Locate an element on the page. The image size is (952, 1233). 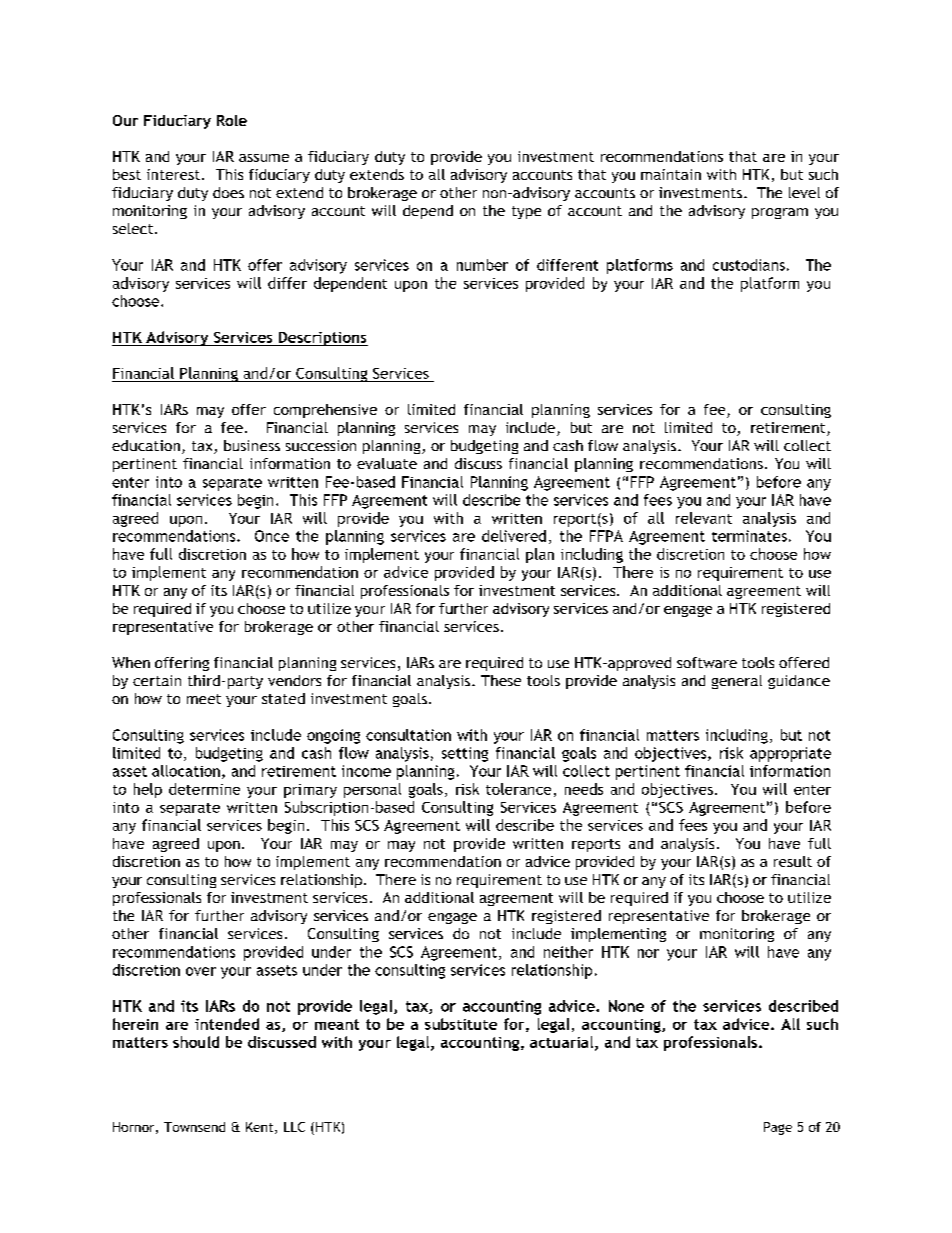
Townsend is located at coordinates (194, 1127).
